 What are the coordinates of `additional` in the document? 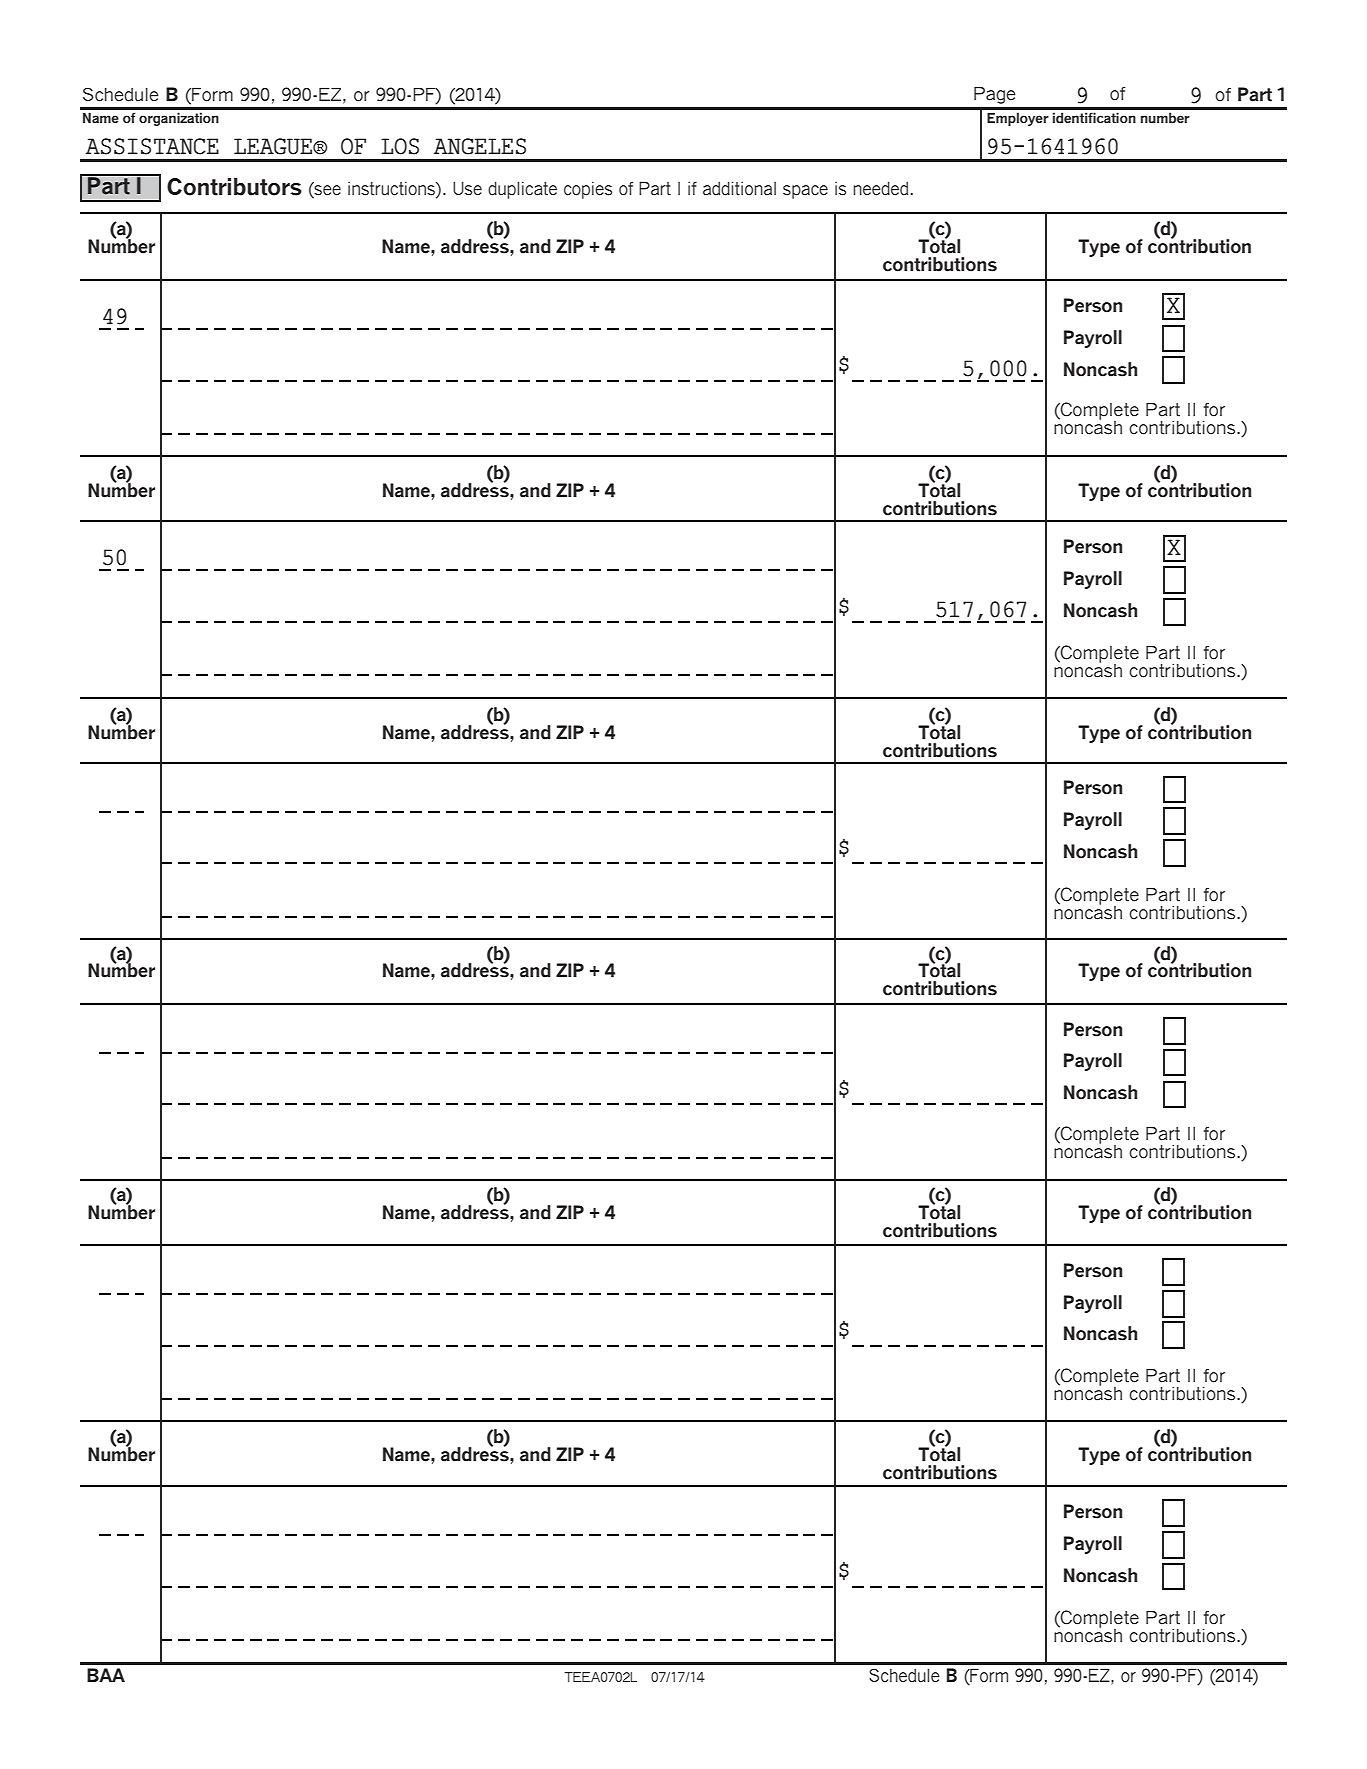 It's located at (739, 188).
